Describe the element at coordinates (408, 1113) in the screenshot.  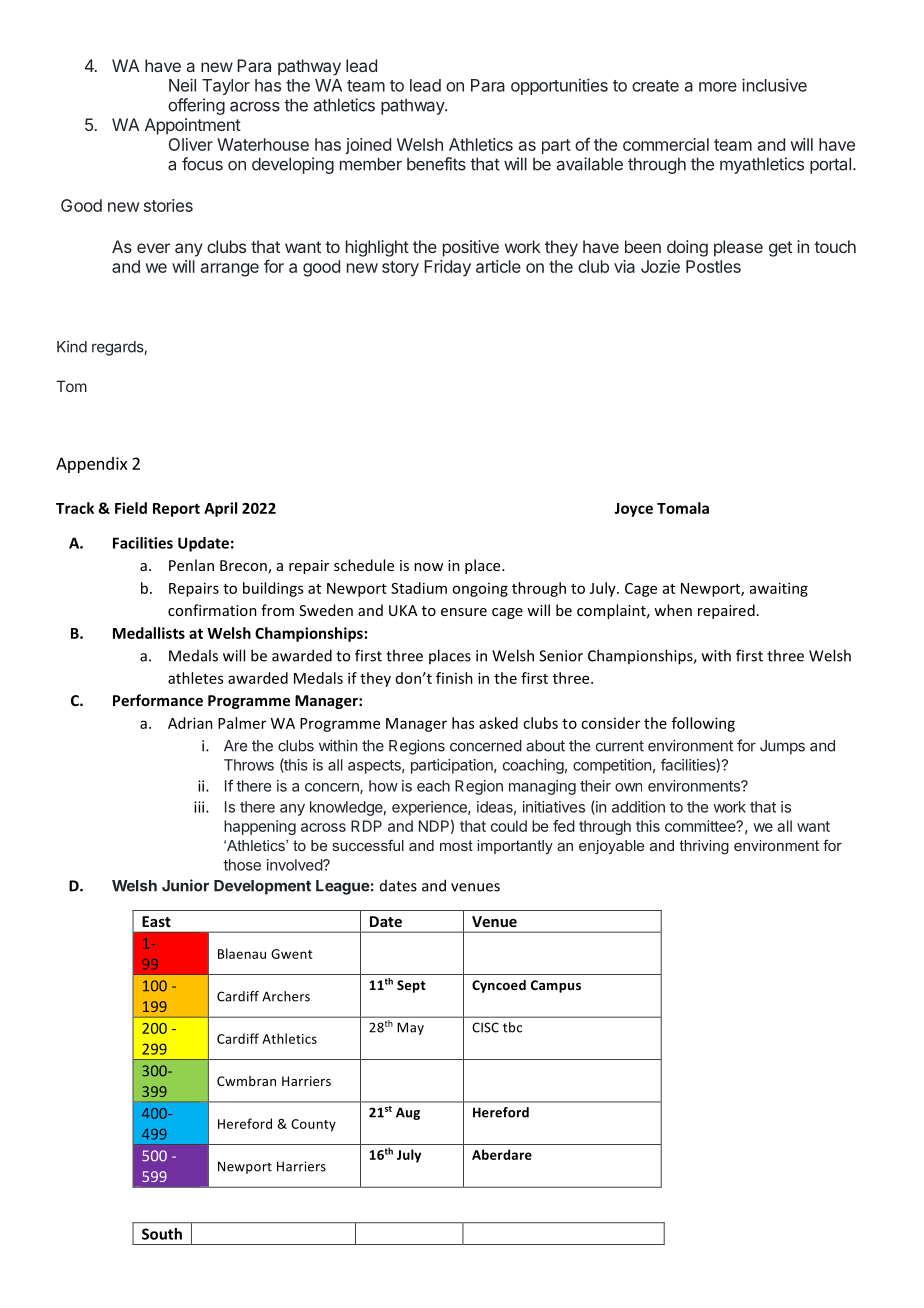
I see `Aug` at that location.
